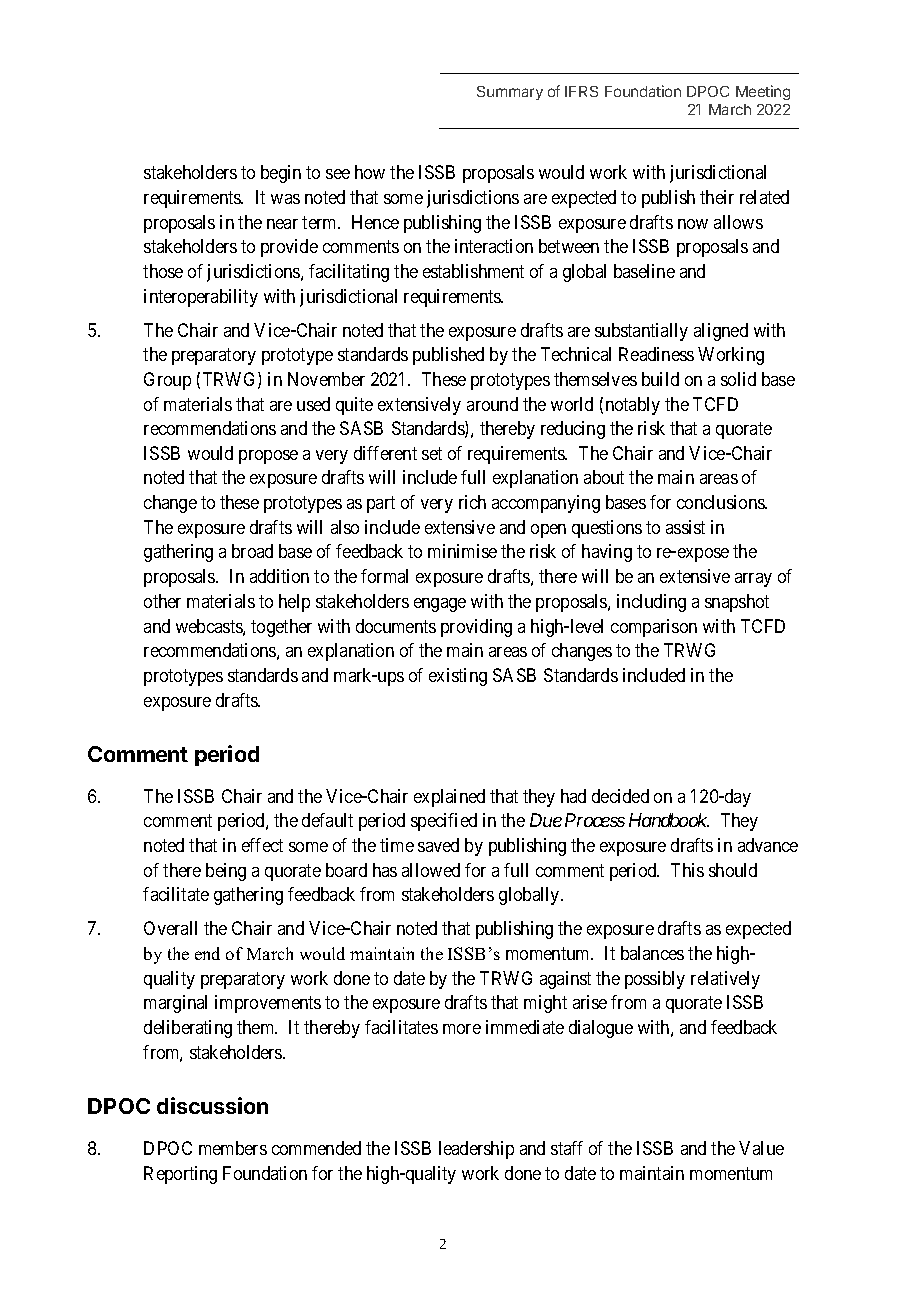 The height and width of the screenshot is (1308, 924). I want to click on effect, so click(262, 845).
